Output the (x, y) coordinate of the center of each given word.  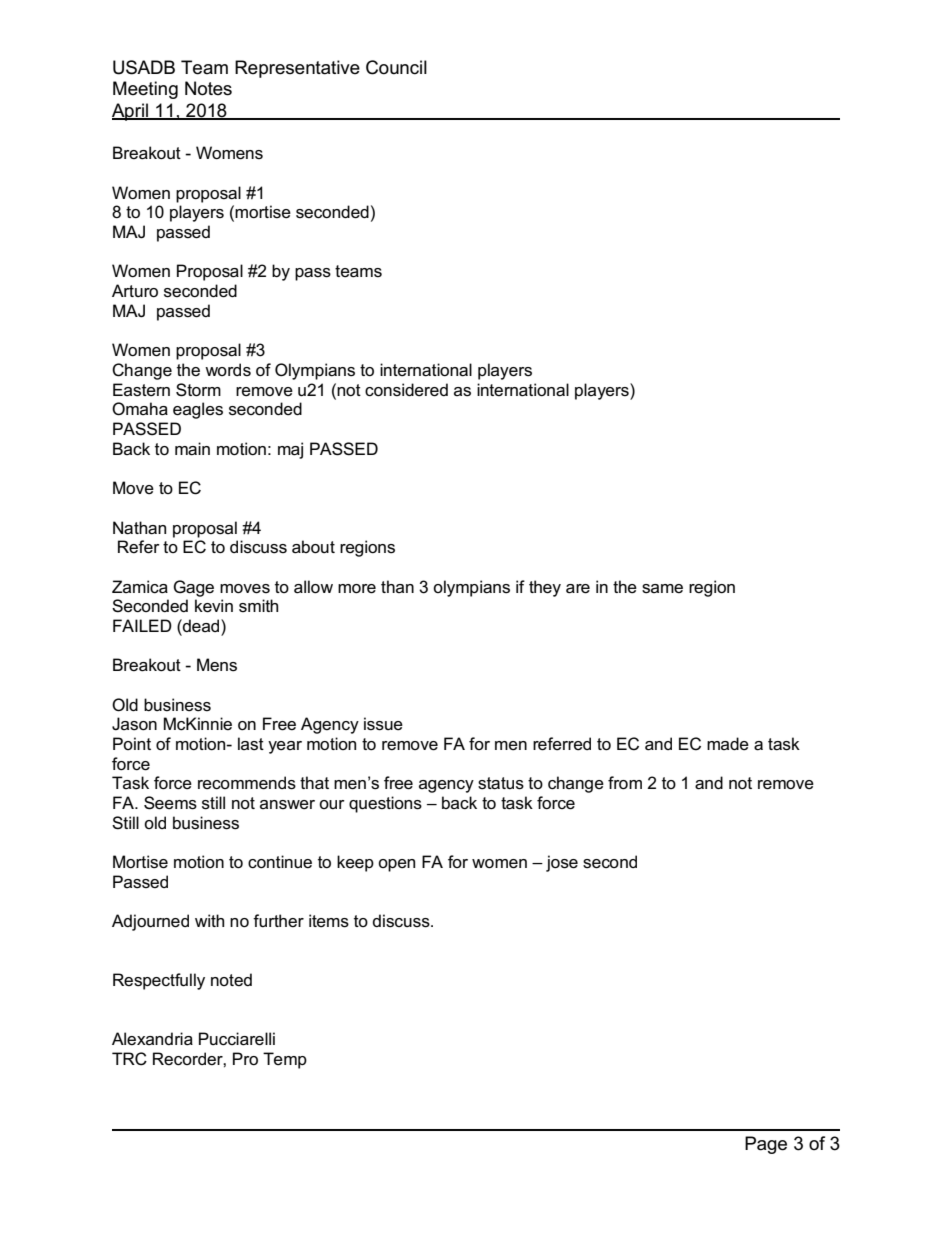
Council (396, 67)
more (357, 589)
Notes (208, 88)
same (662, 589)
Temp (285, 1060)
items (329, 921)
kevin (214, 606)
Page (766, 1145)
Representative (297, 69)
